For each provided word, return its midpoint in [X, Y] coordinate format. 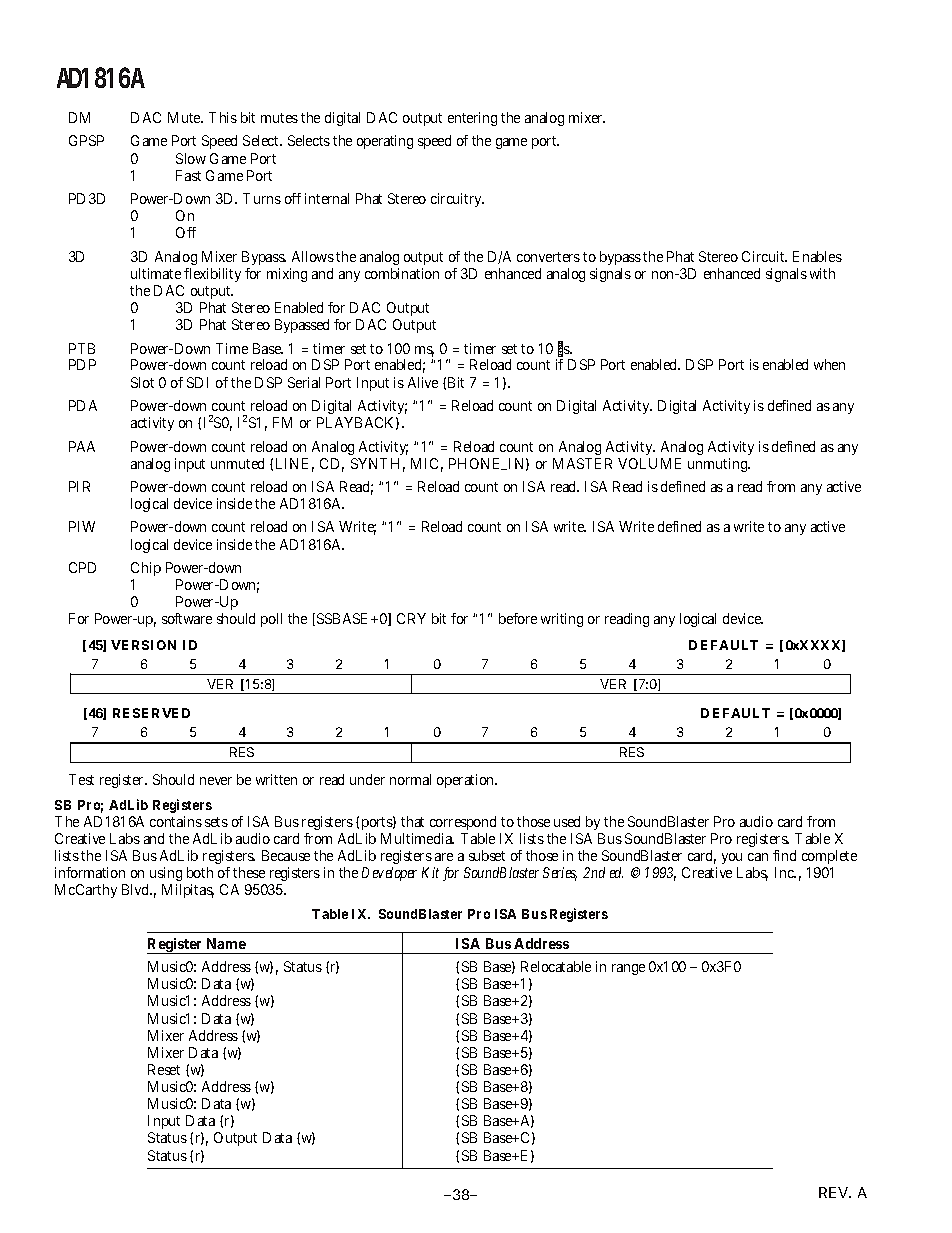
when [829, 364]
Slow [191, 158]
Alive [423, 382]
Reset [164, 1069]
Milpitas [188, 891]
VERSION [143, 645]
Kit [430, 872]
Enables [817, 256]
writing [562, 620]
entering [472, 119]
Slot [142, 382]
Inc [785, 872]
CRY [411, 618]
